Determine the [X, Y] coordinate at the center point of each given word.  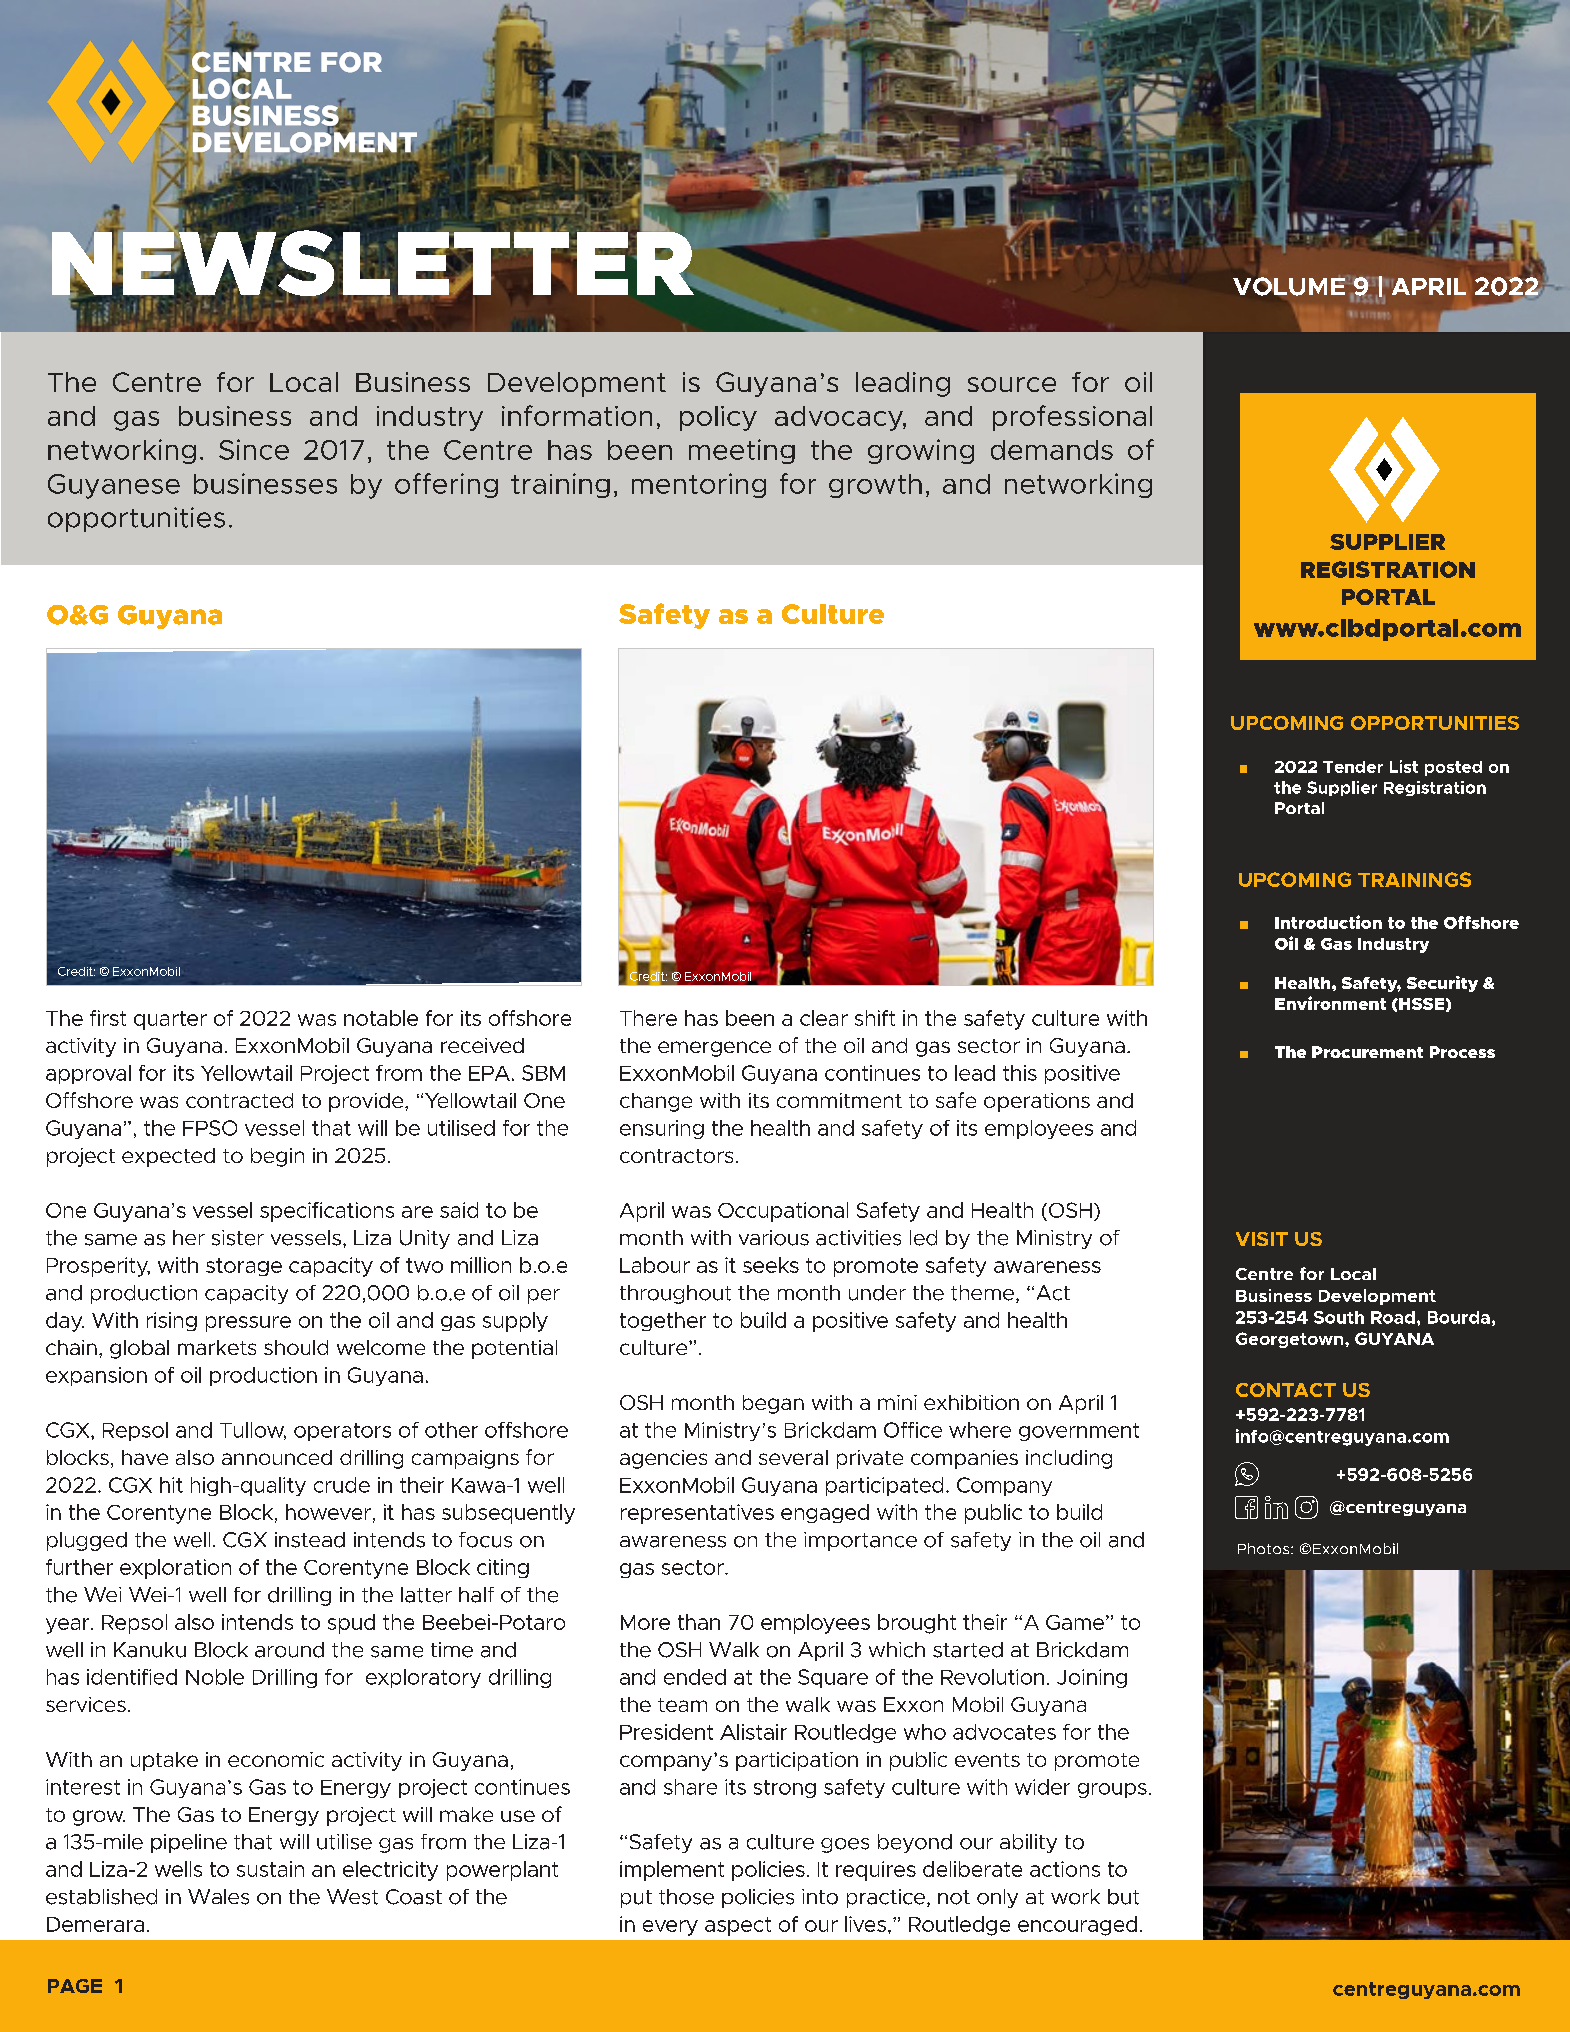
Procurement [1367, 1052]
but [1123, 1897]
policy [718, 418]
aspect [738, 1926]
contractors [676, 1156]
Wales [218, 1897]
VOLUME [1289, 285]
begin [277, 1157]
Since [254, 449]
